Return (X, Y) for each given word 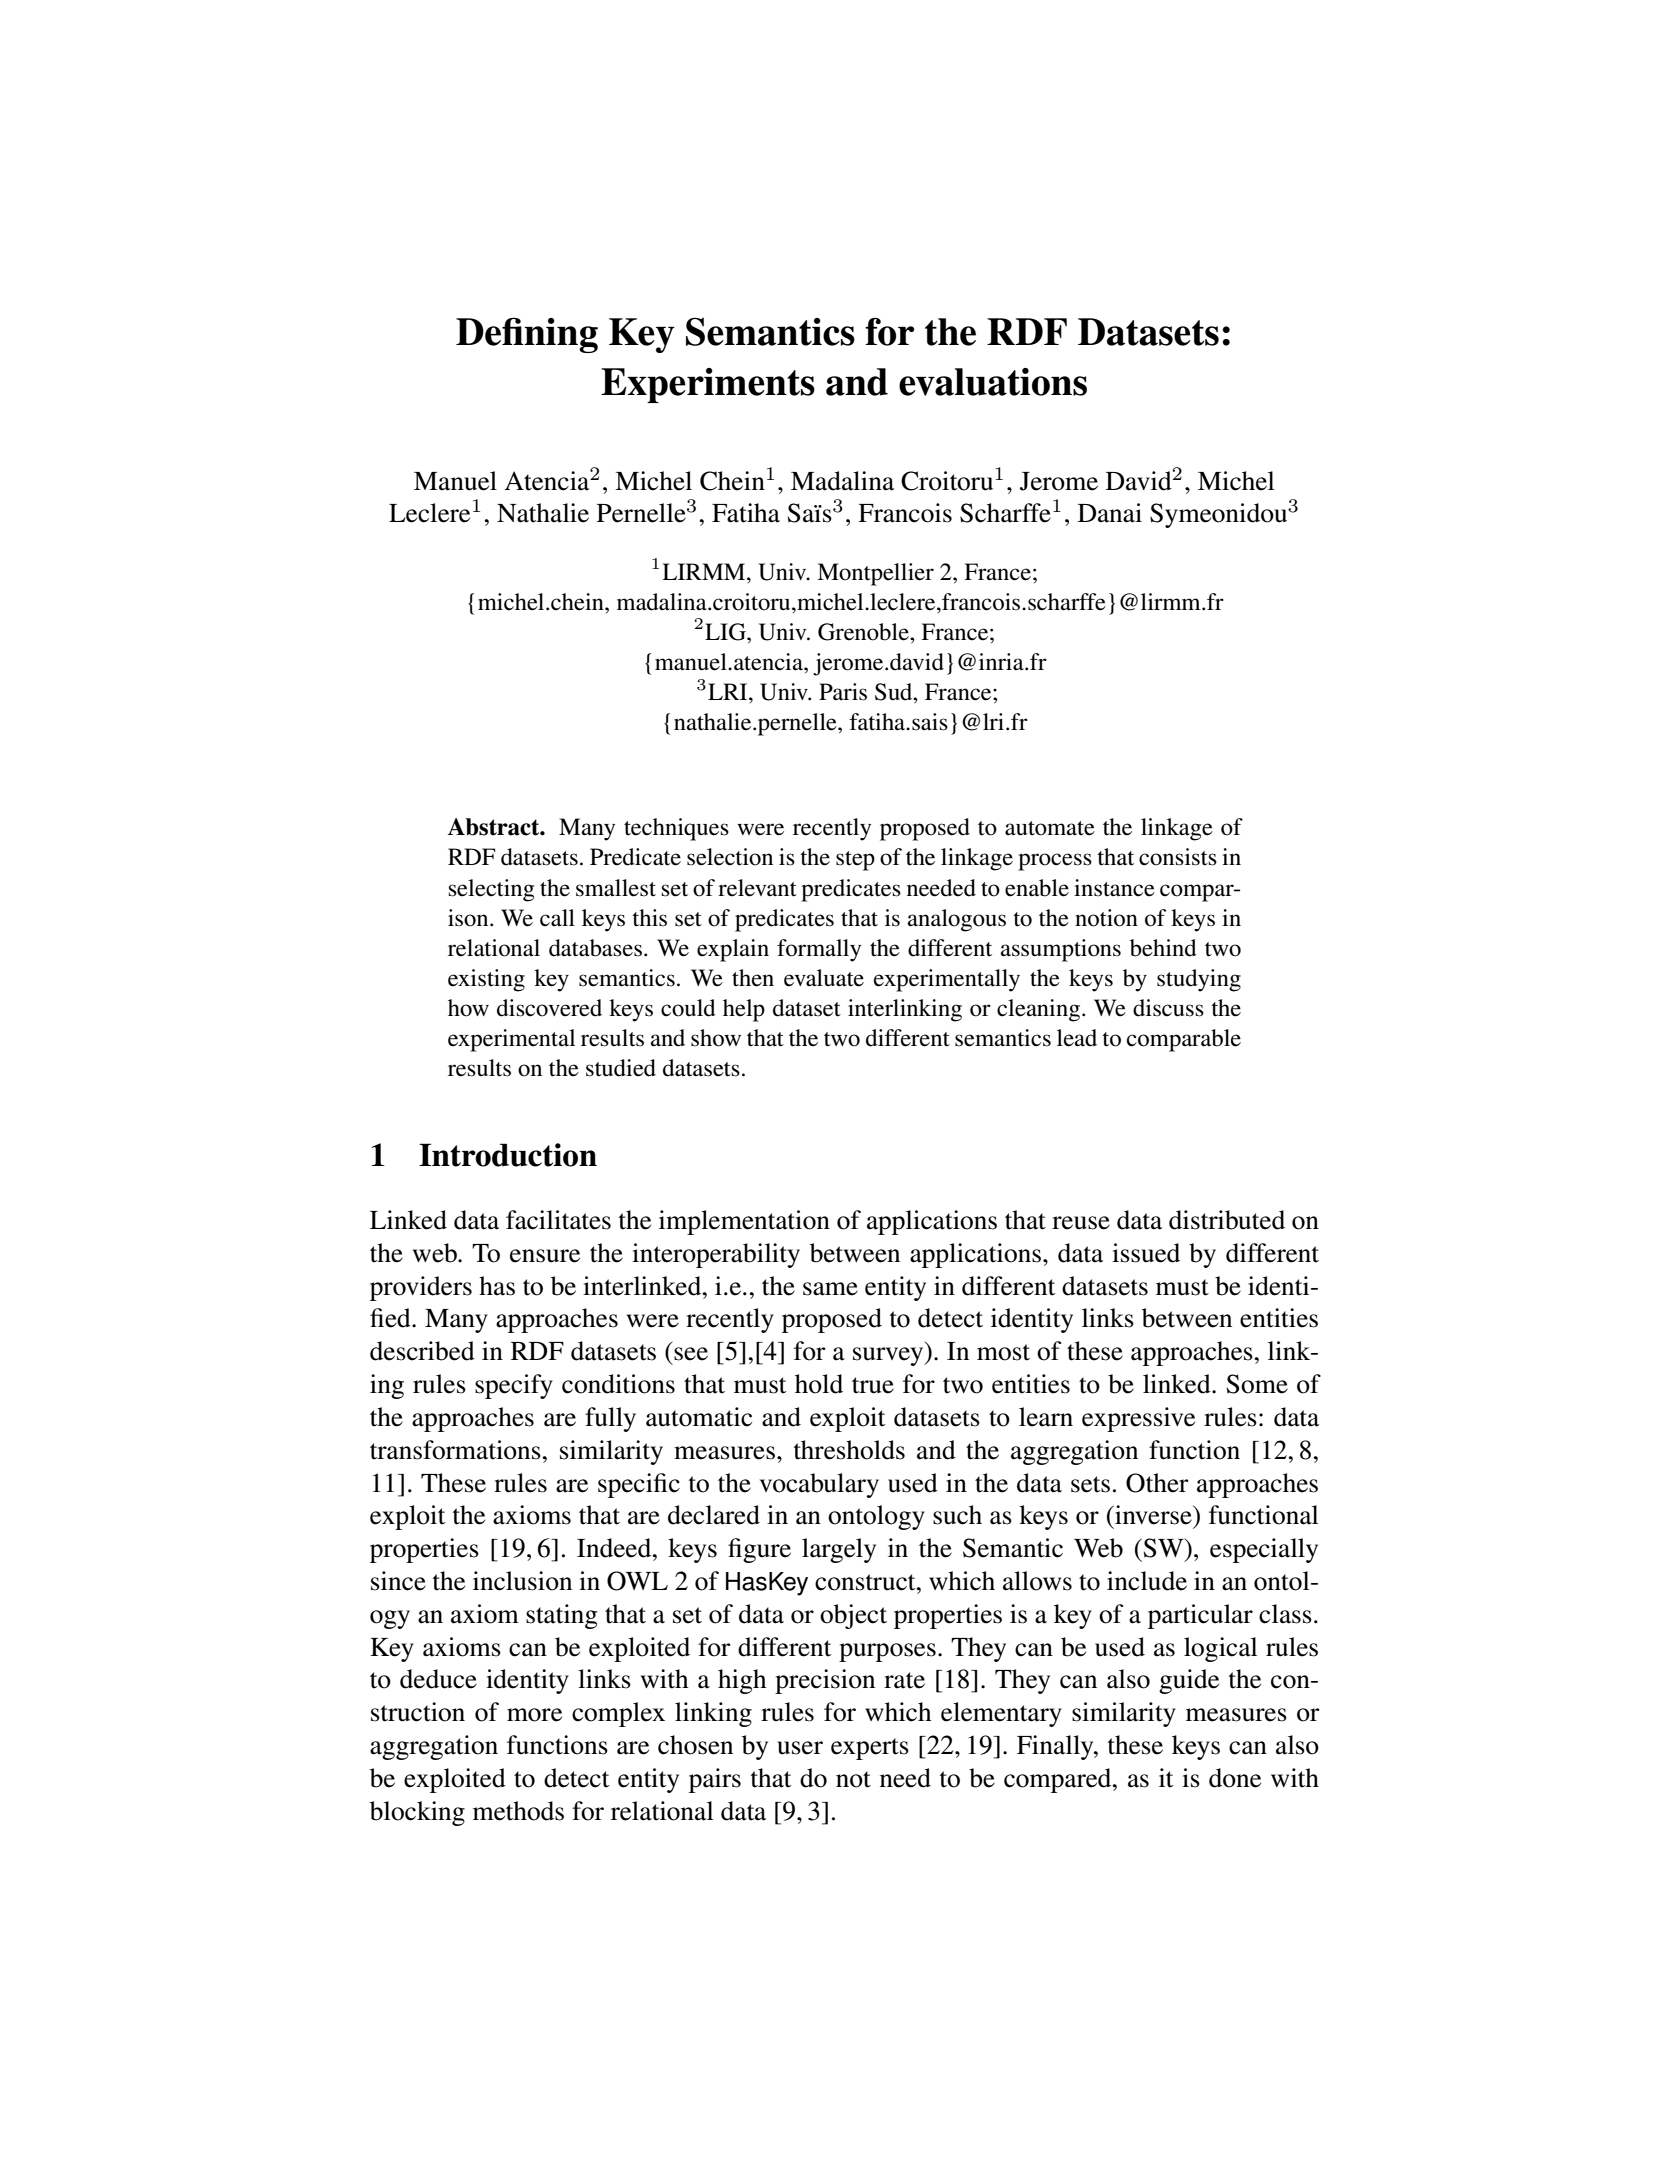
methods (518, 1811)
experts (870, 1749)
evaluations (993, 382)
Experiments (708, 385)
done (1235, 1778)
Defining (527, 335)
